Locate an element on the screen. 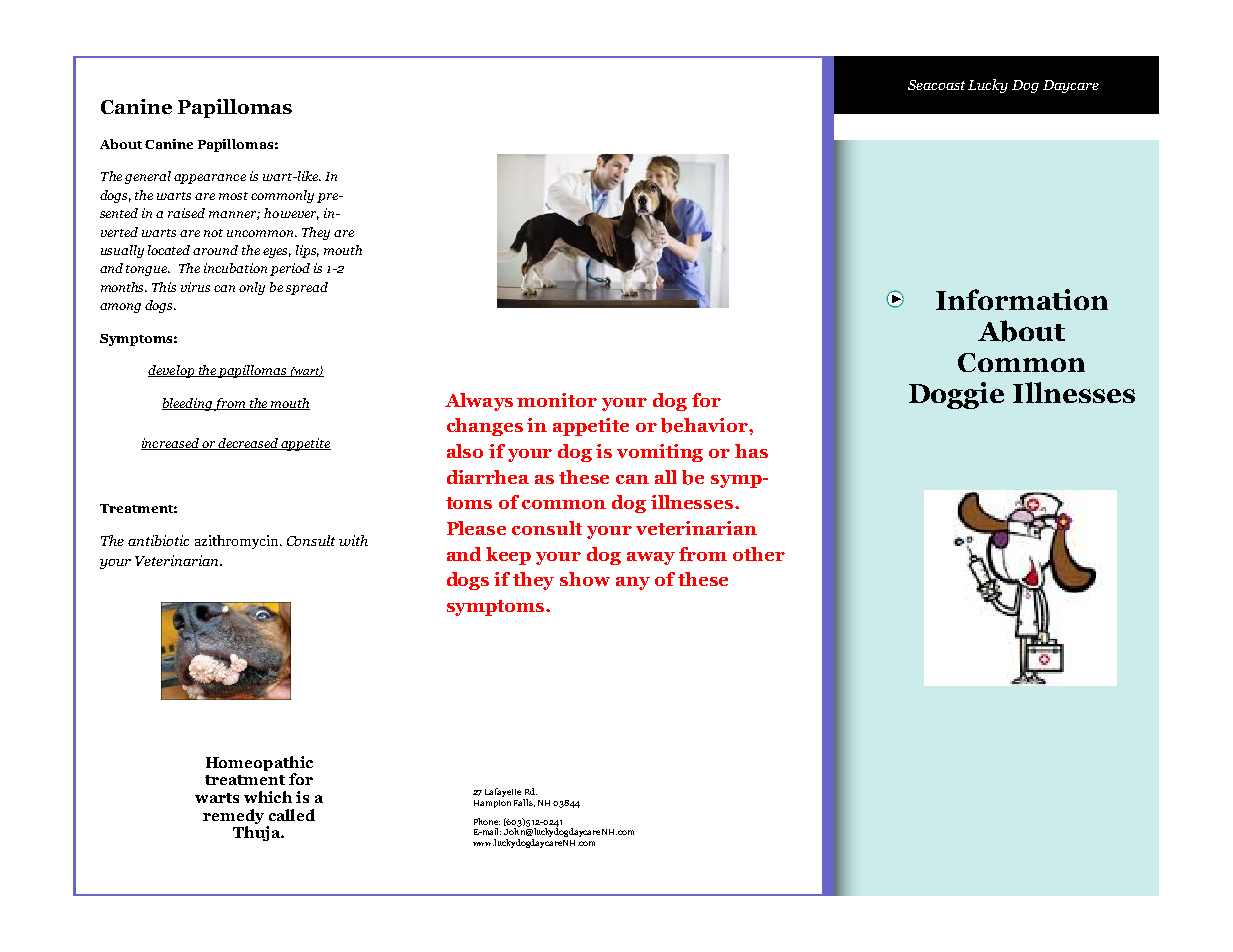 Image resolution: width=1233 pixels, height=952 pixels. bleeding is located at coordinates (188, 404).
